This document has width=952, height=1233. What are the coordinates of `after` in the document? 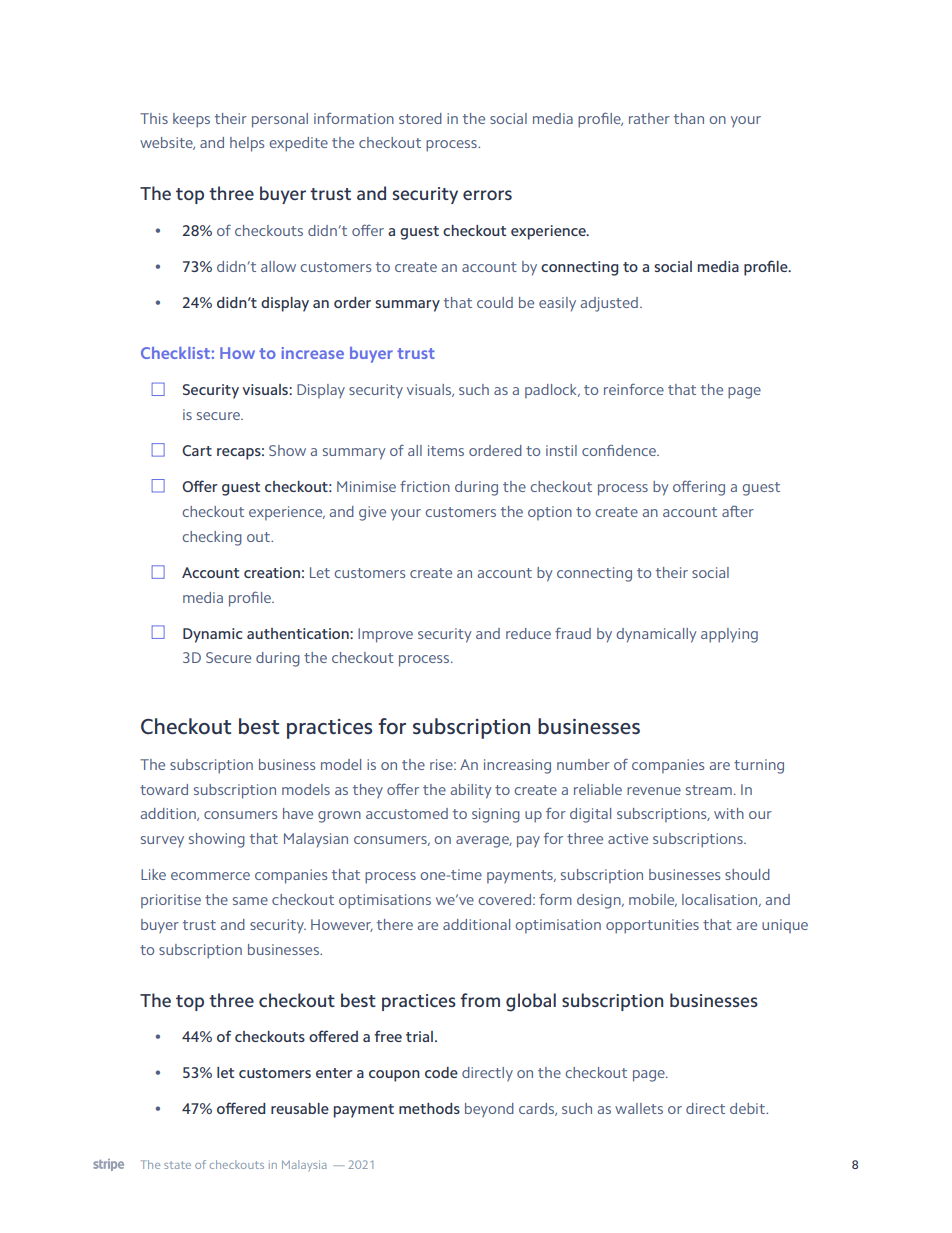 It's located at (738, 511).
